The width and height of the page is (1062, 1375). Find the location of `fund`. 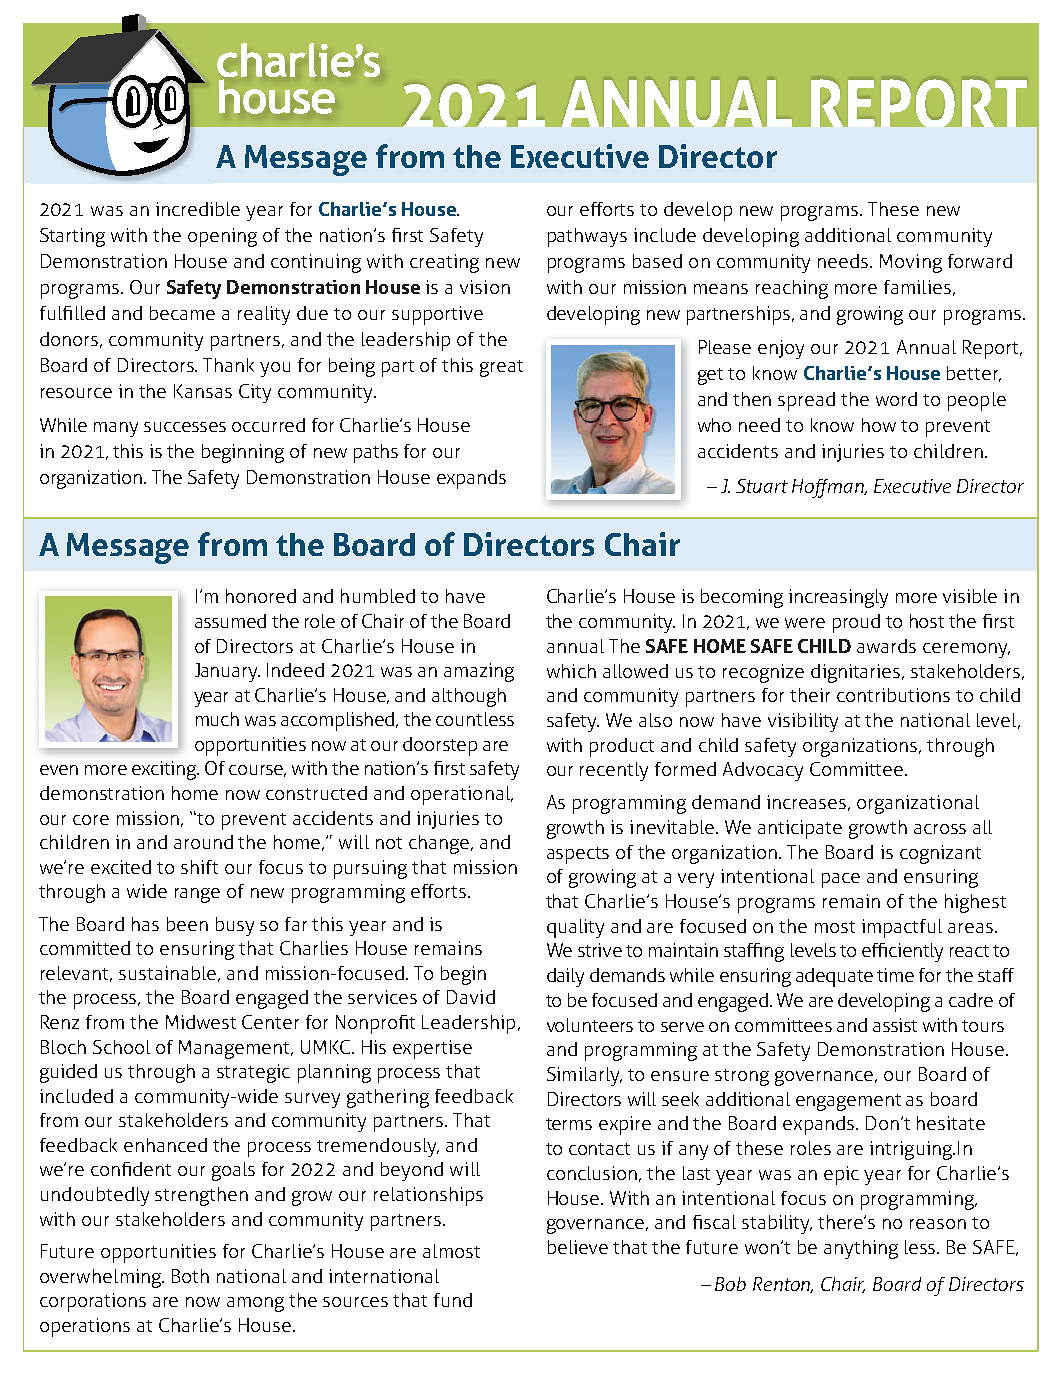

fund is located at coordinates (453, 1300).
